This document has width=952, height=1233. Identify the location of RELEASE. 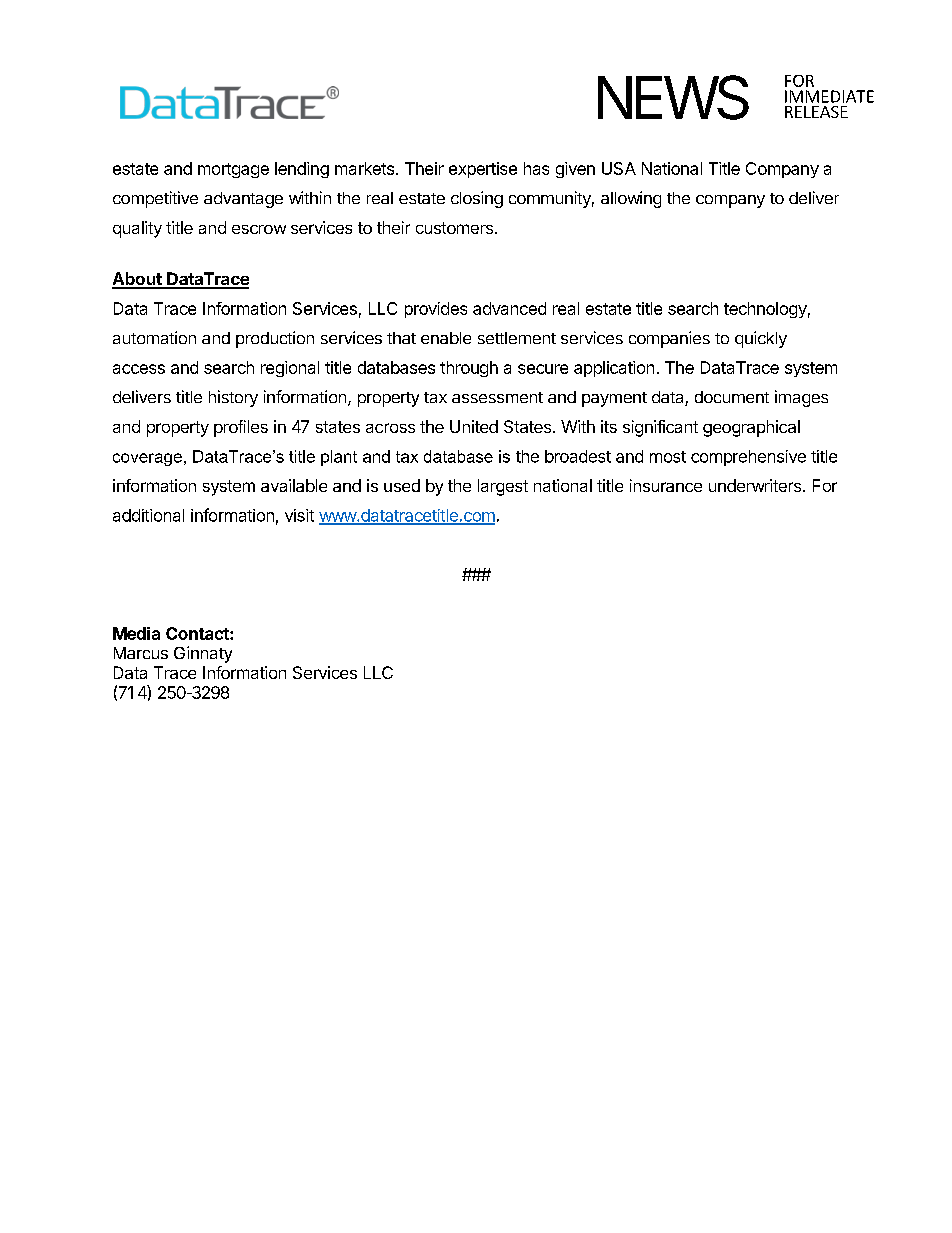
(816, 112).
